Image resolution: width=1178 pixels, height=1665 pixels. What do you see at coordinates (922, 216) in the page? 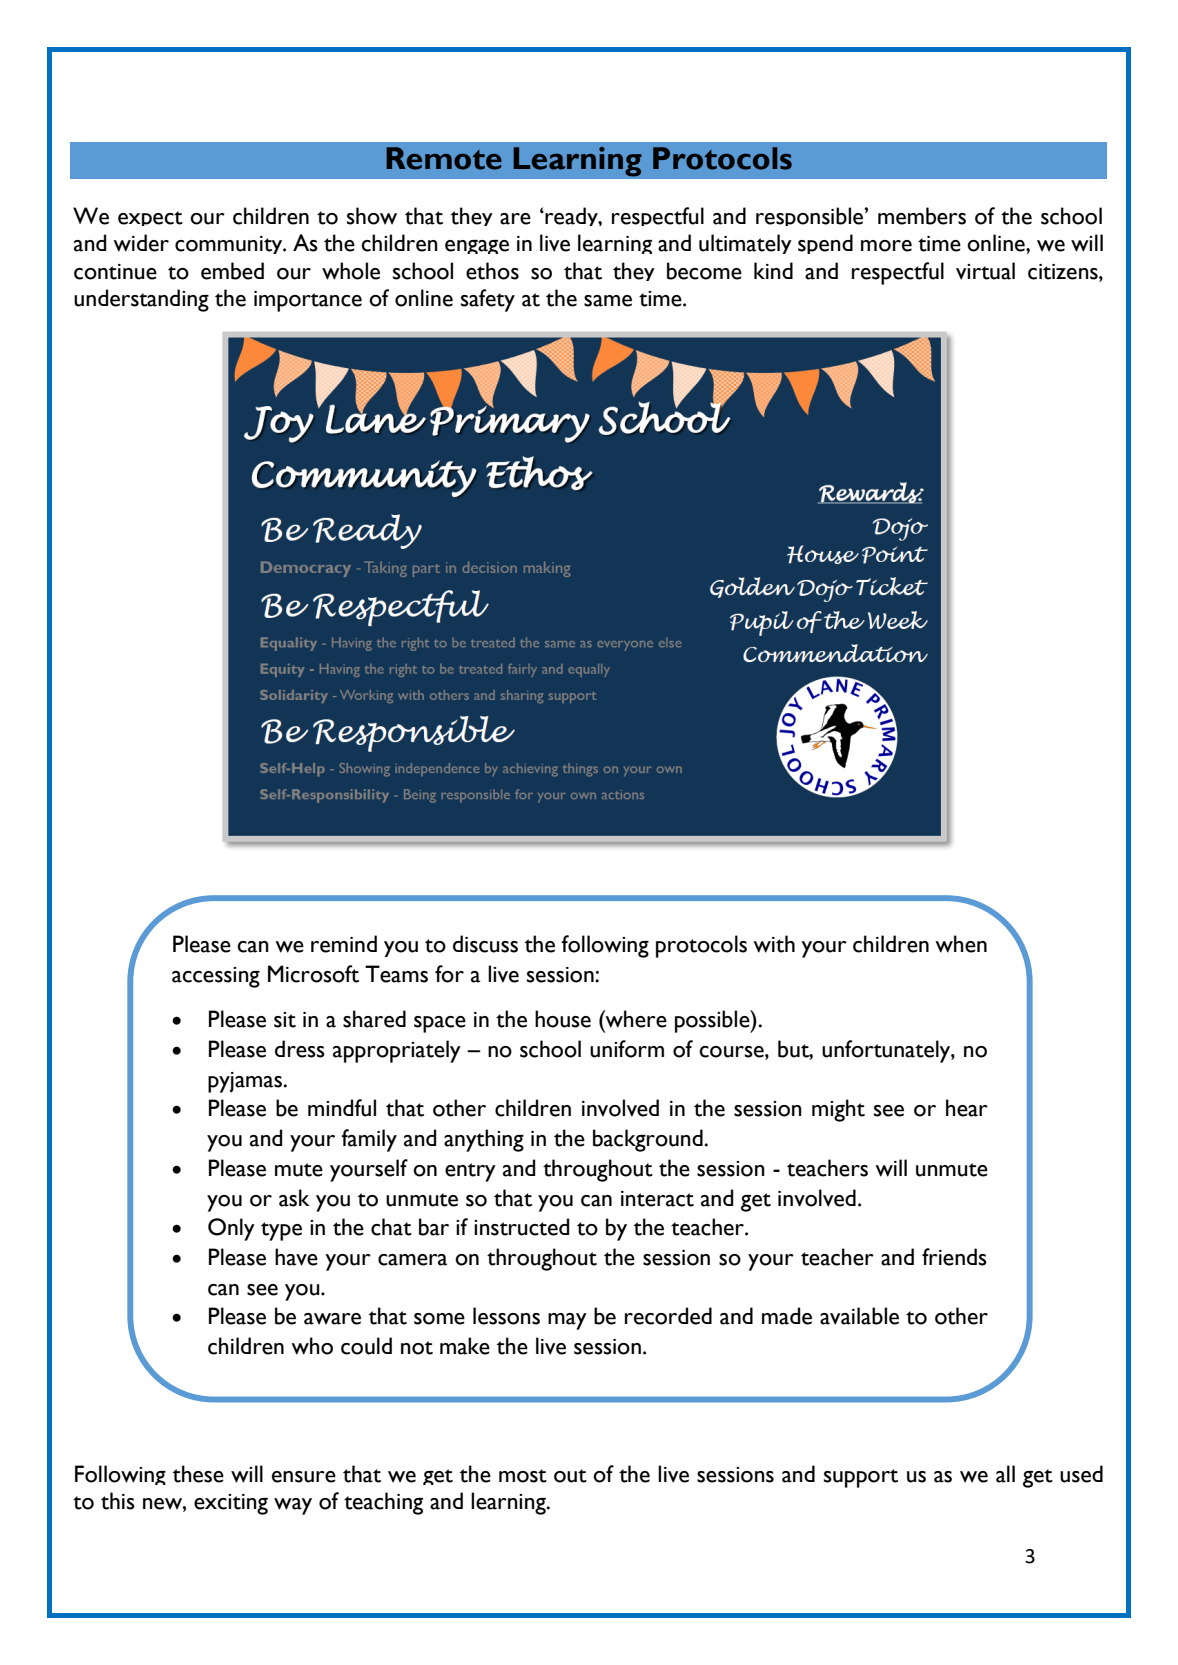
I see `members` at bounding box center [922, 216].
